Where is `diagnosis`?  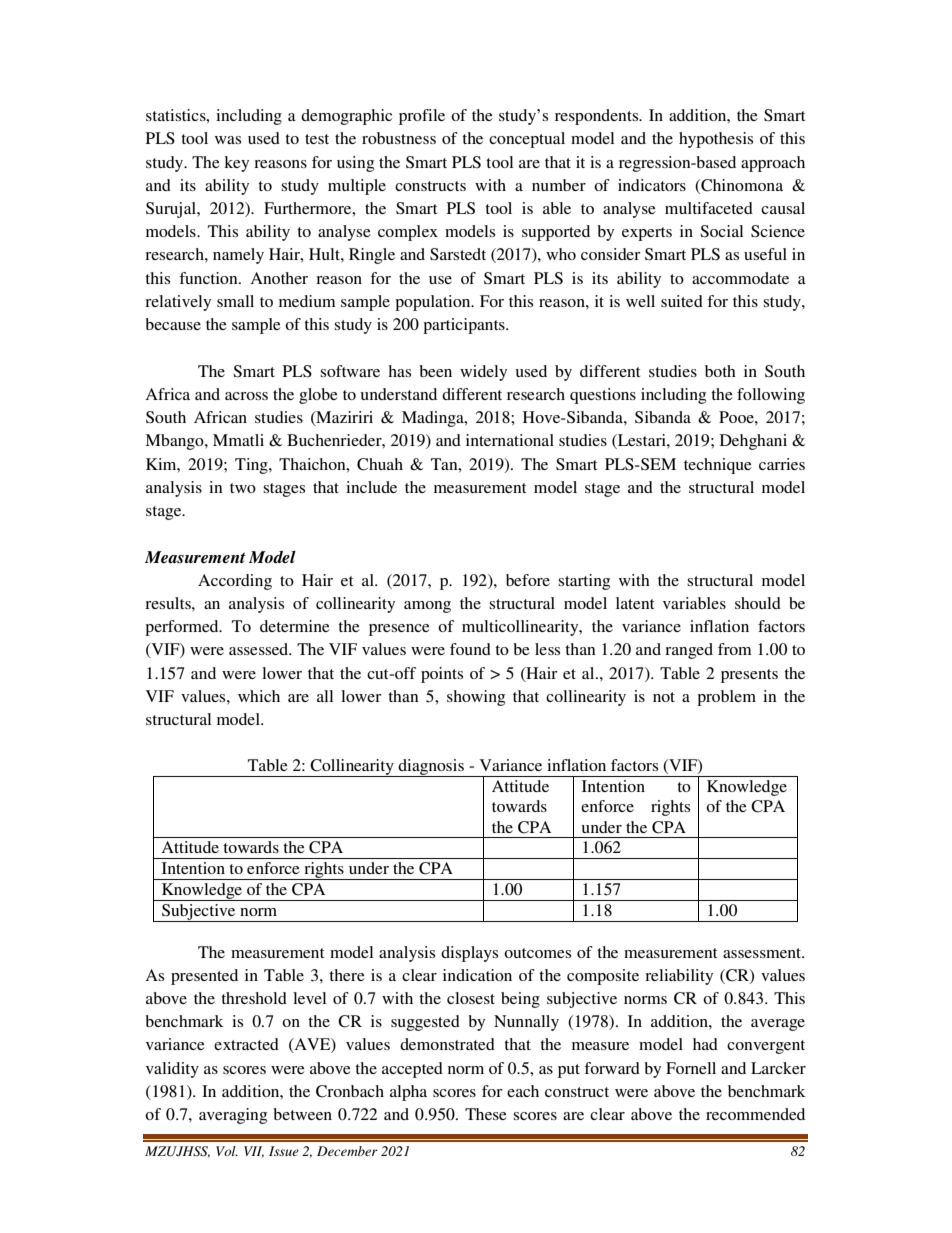
diagnosis is located at coordinates (431, 768).
